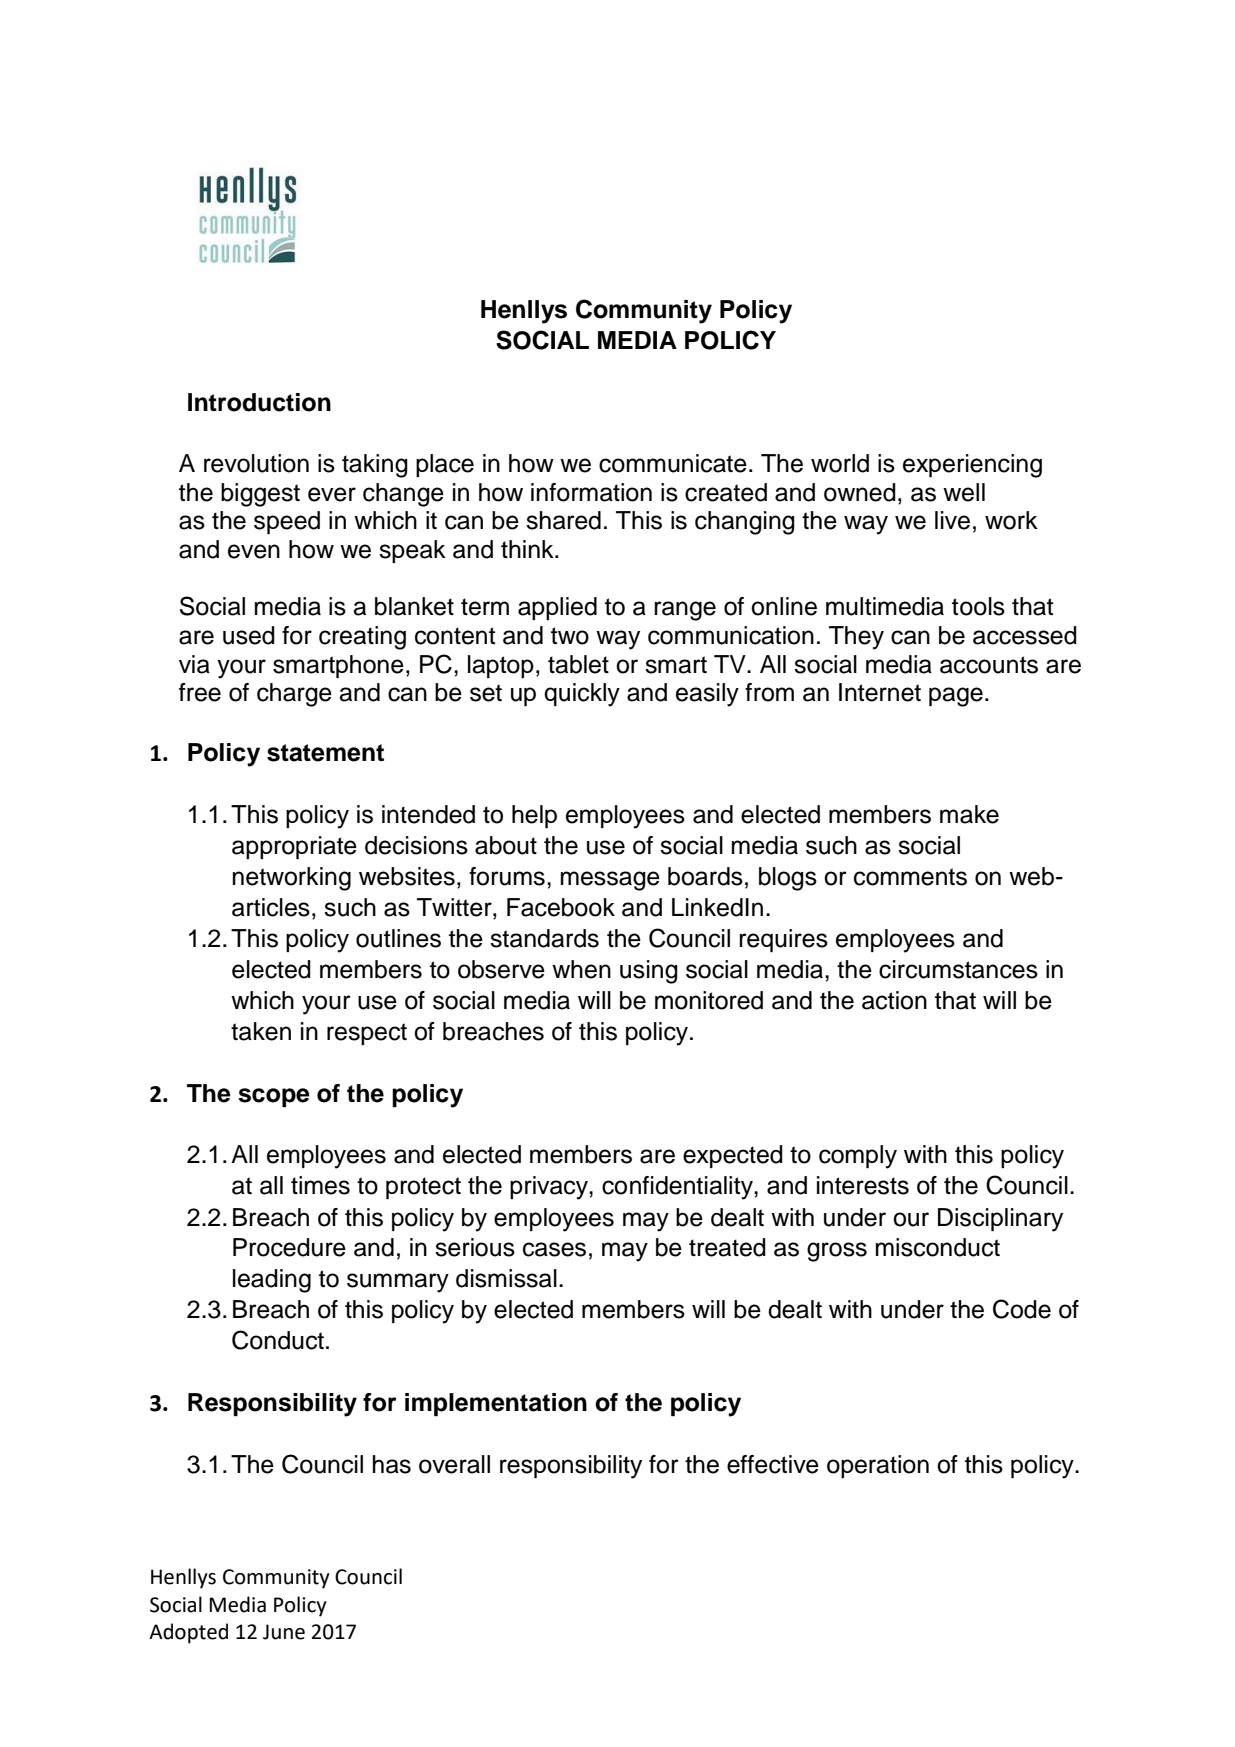  What do you see at coordinates (591, 492) in the page?
I see `information` at bounding box center [591, 492].
